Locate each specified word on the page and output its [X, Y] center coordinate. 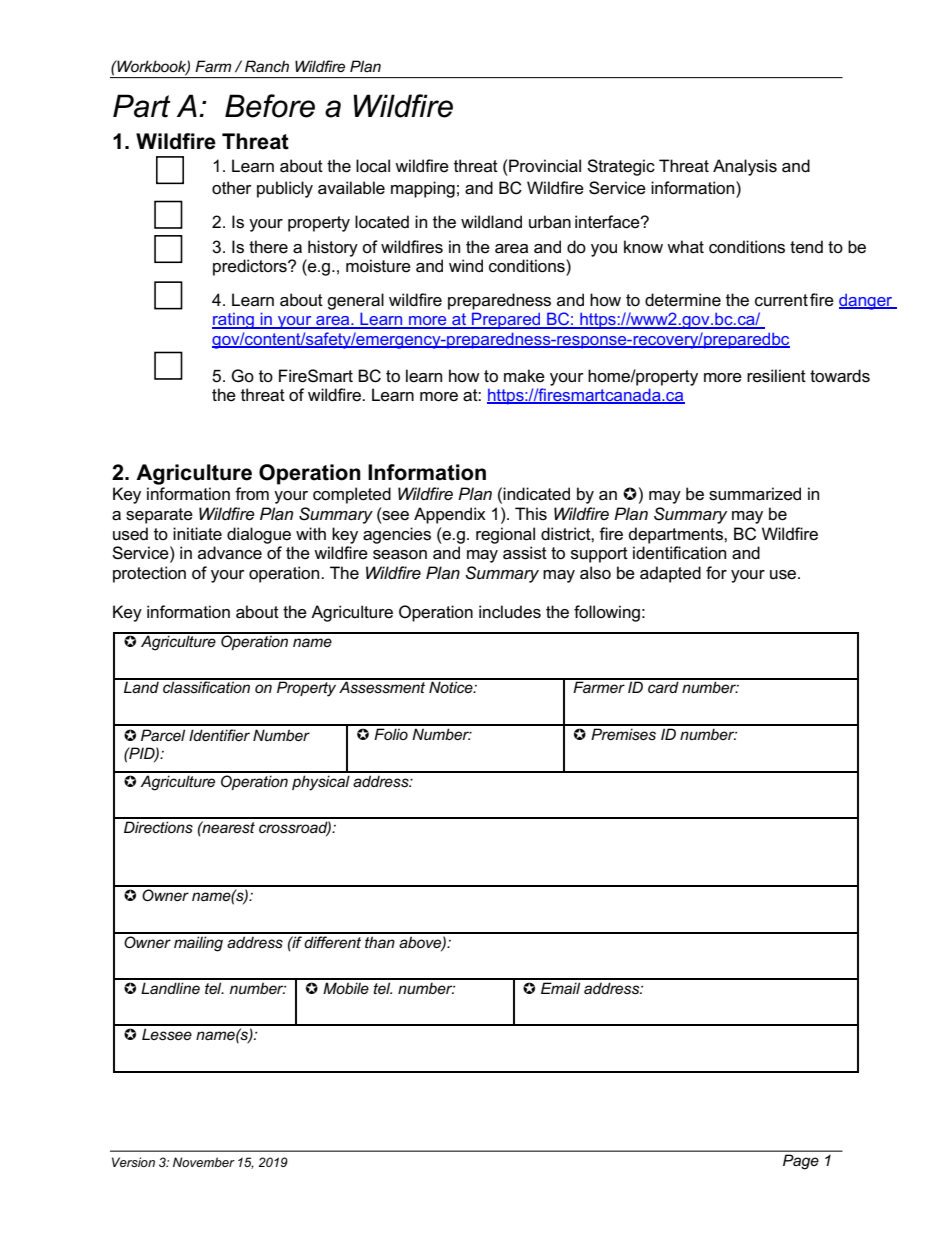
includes [510, 612]
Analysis [745, 167]
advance [230, 553]
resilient [776, 376]
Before [270, 106]
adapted [670, 574]
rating [234, 321]
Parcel [163, 735]
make [524, 376]
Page [800, 1162]
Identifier [219, 735]
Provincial [545, 166]
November [204, 1162]
